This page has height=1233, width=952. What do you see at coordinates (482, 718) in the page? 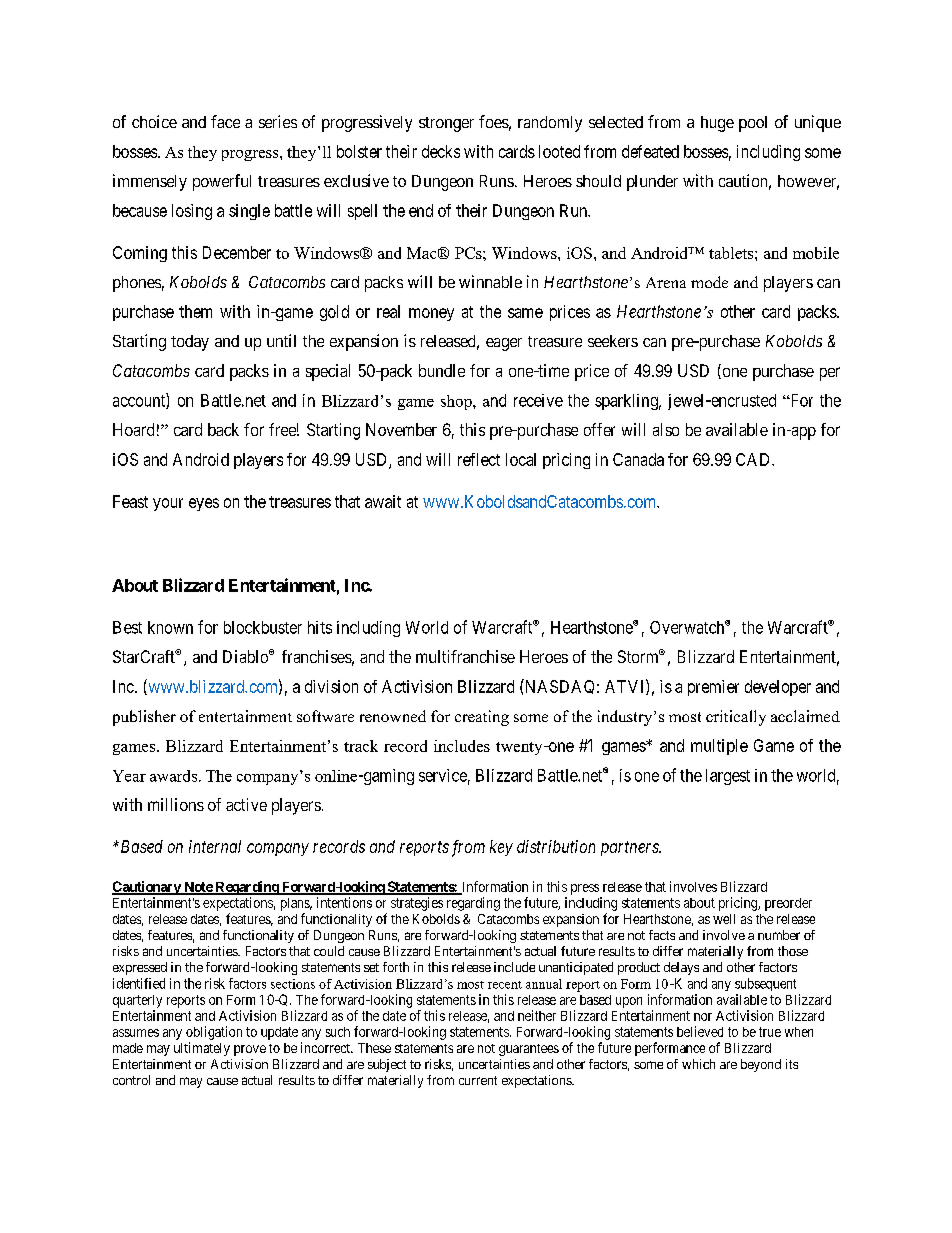
I see `creating` at bounding box center [482, 718].
